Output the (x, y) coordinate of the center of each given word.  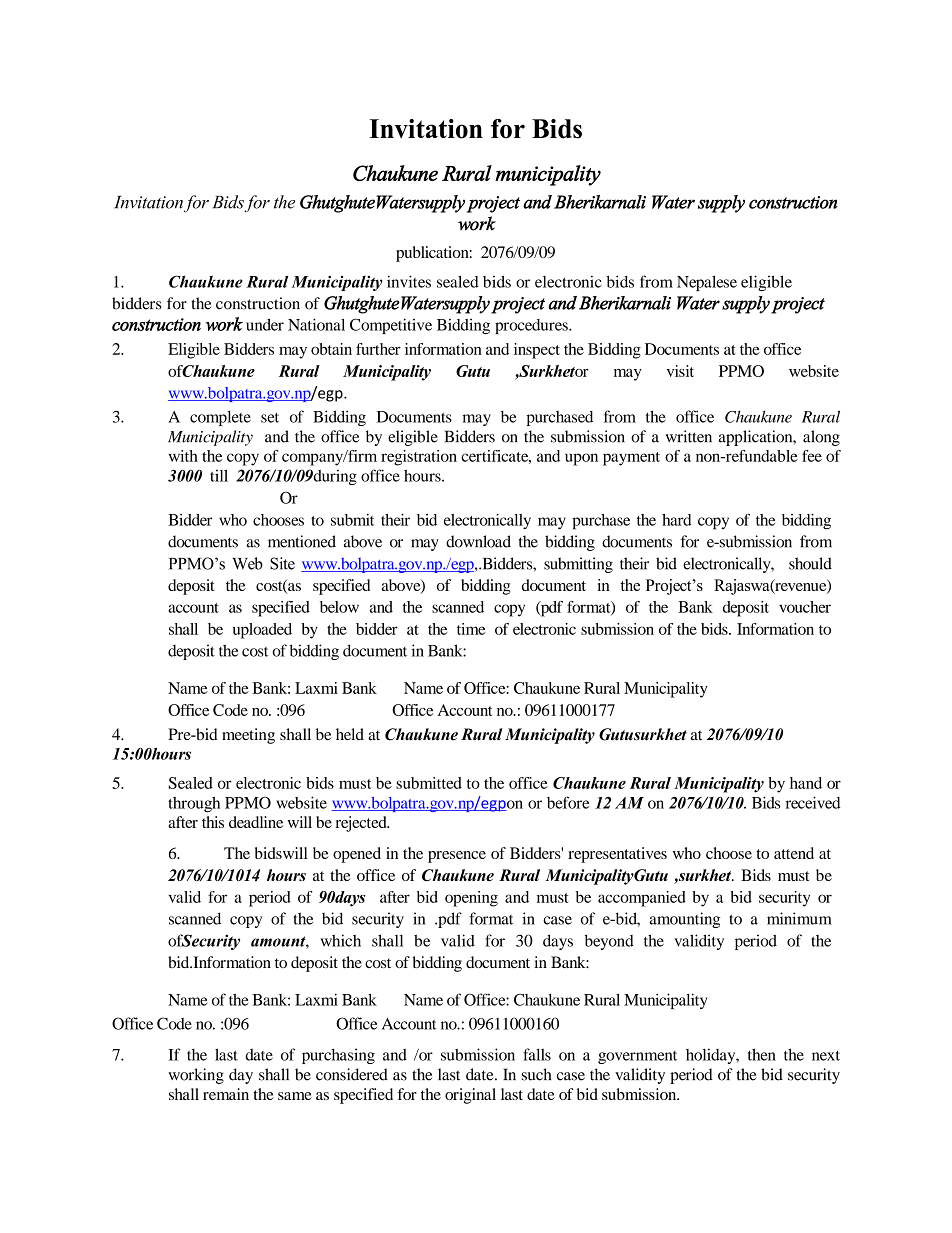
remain (226, 1094)
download (478, 541)
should (810, 563)
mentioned (302, 541)
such (536, 1074)
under (265, 325)
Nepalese (707, 283)
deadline (256, 822)
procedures (532, 326)
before (568, 802)
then (762, 1054)
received (813, 802)
